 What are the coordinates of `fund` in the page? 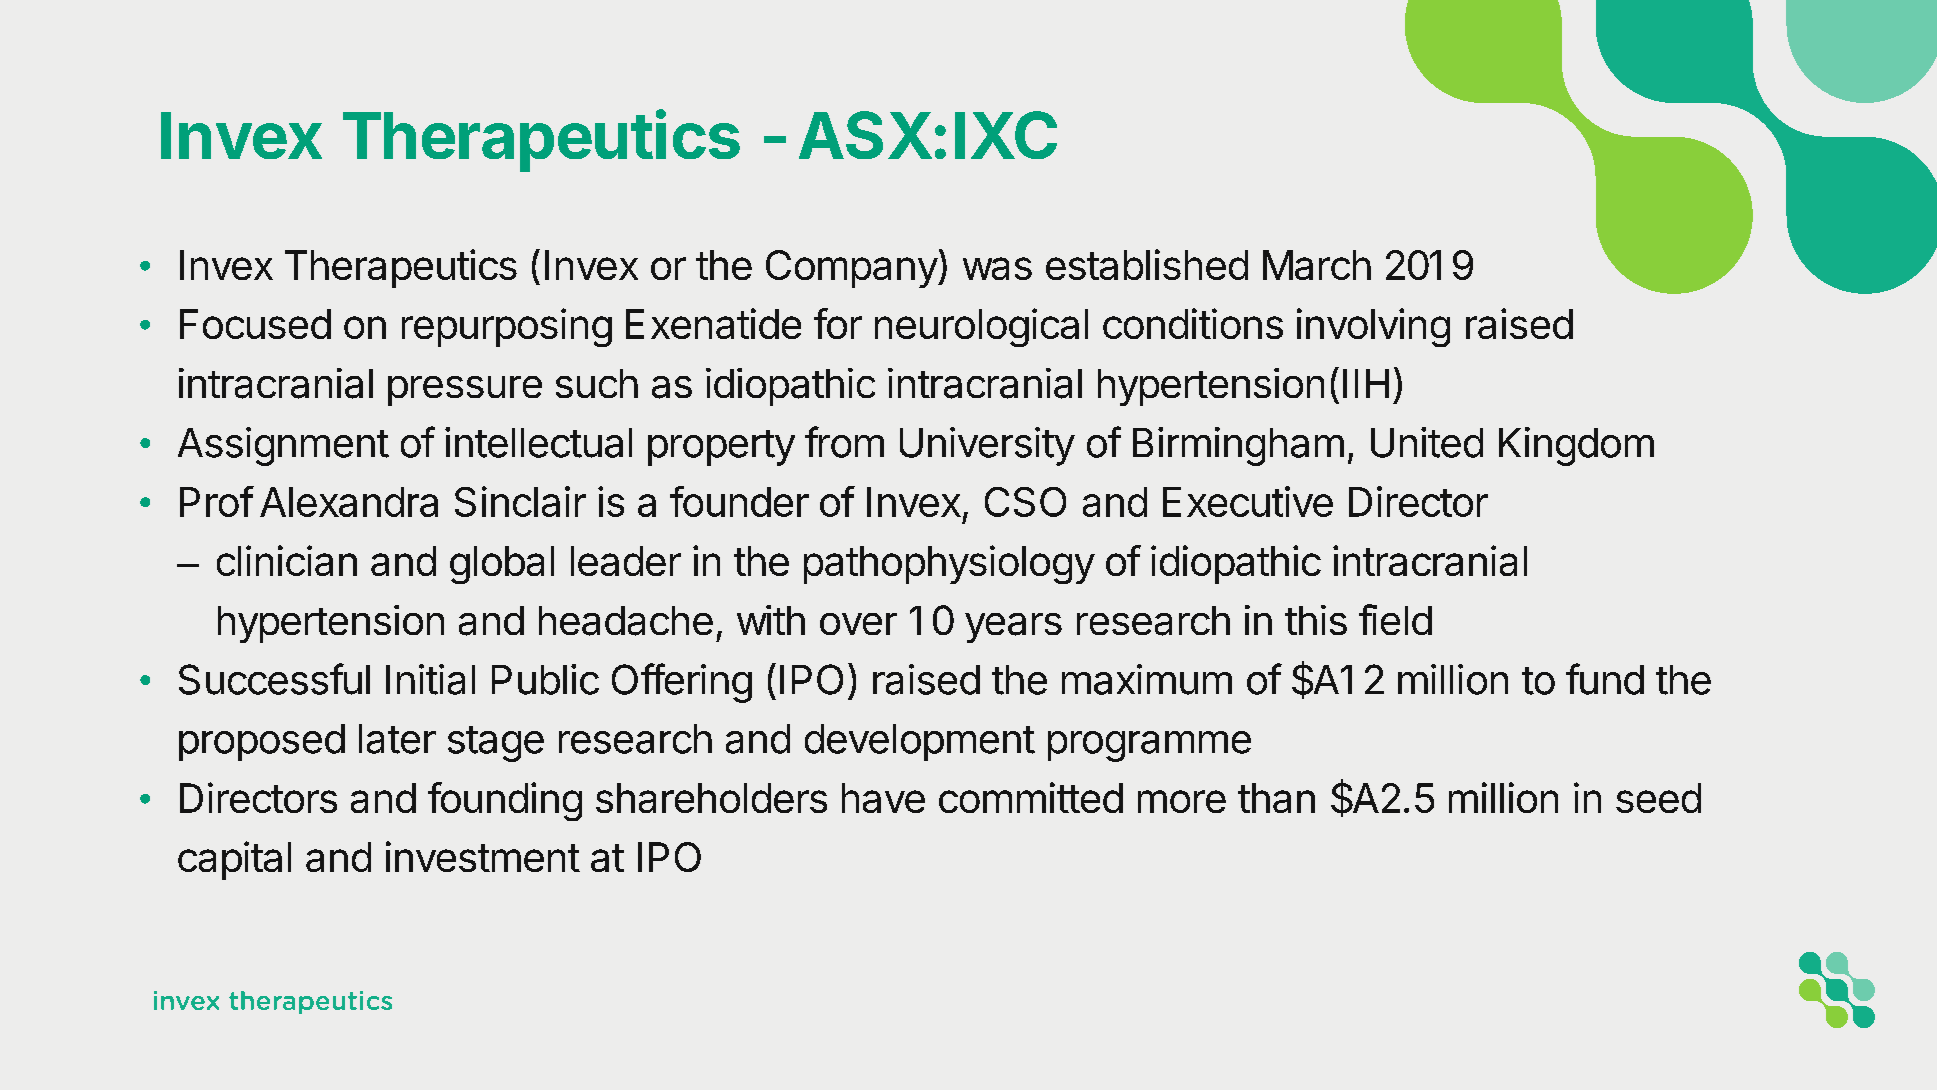 It's located at (1605, 679).
